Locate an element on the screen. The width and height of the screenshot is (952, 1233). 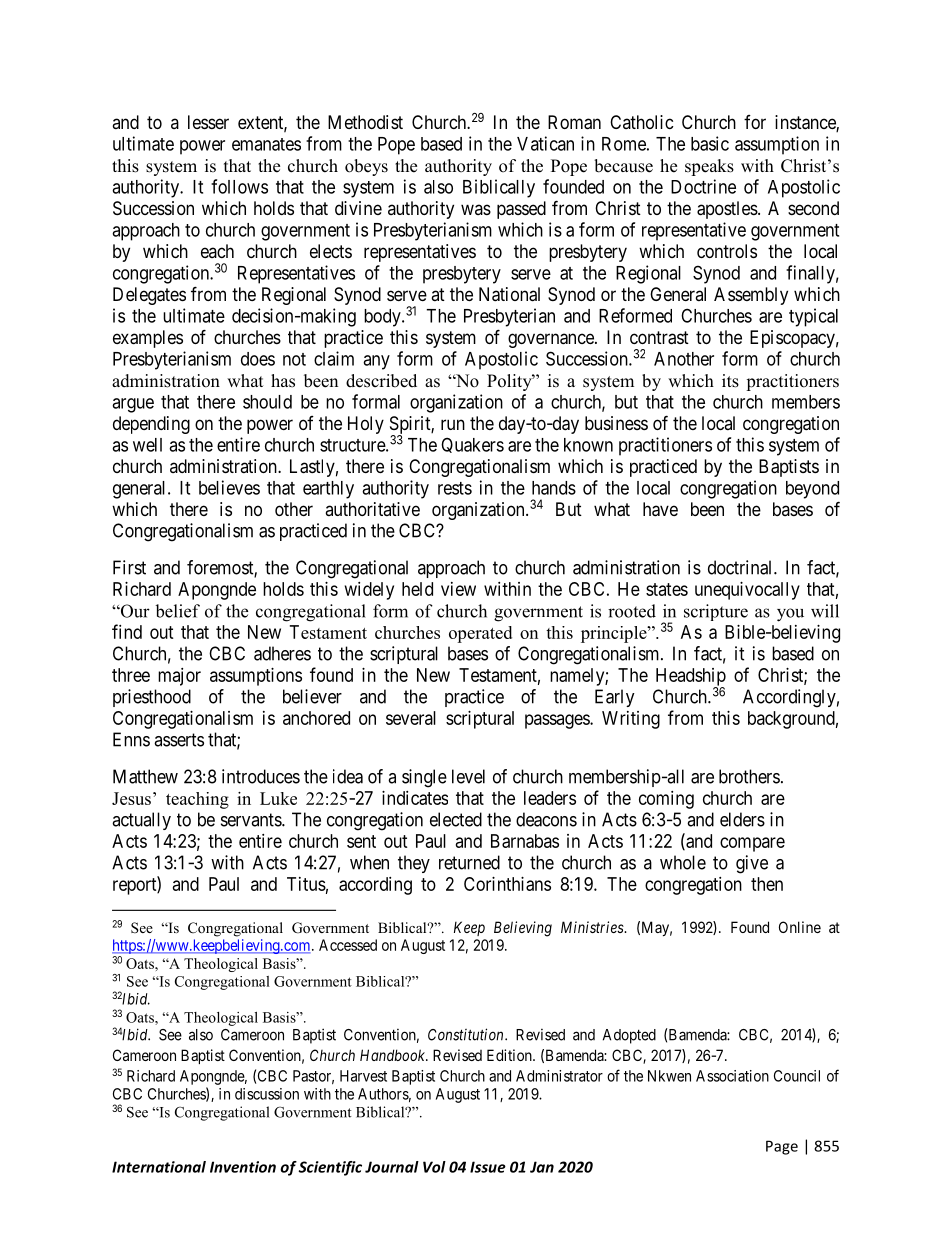
run is located at coordinates (453, 424).
